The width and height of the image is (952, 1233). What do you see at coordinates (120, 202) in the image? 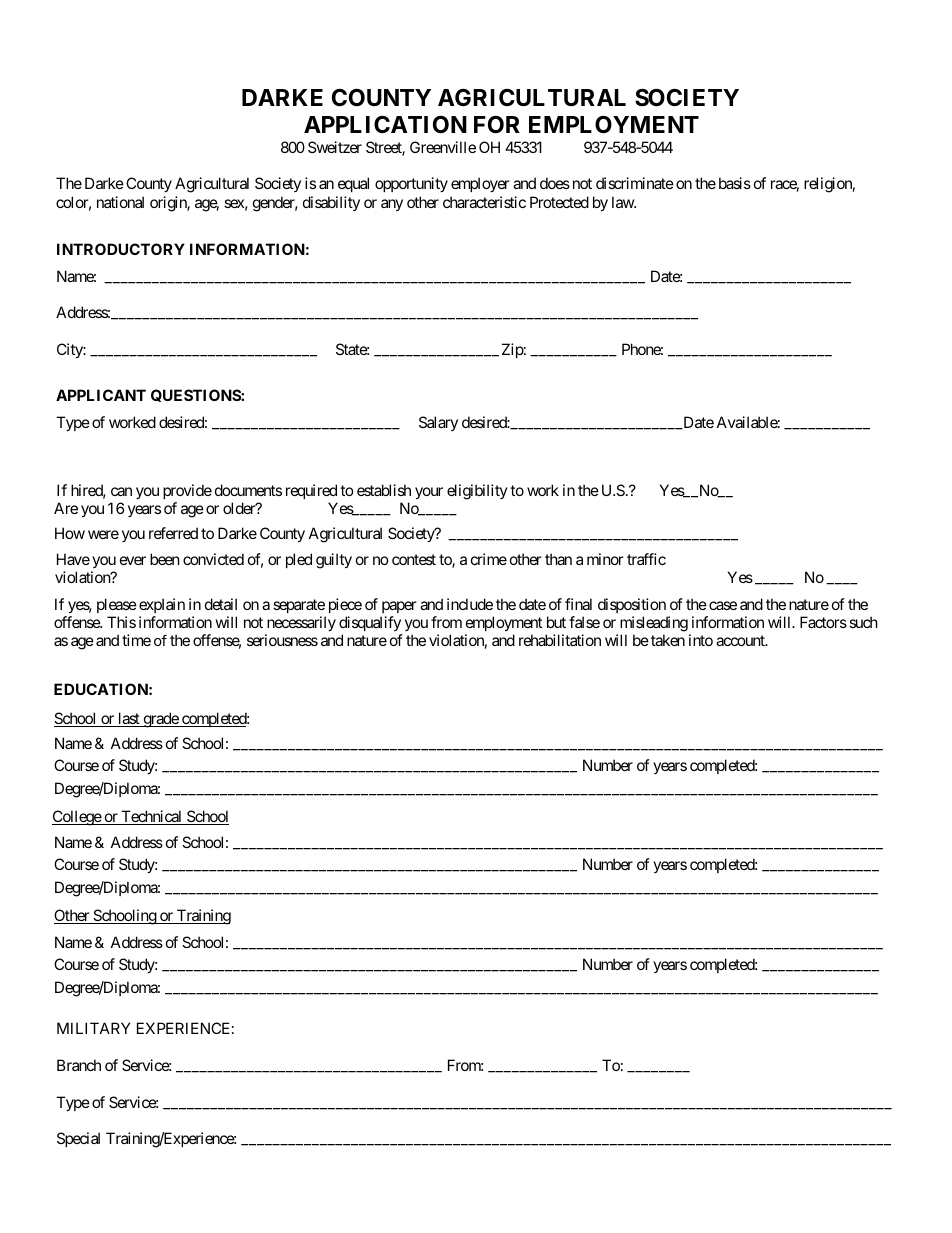
I see `national` at bounding box center [120, 202].
